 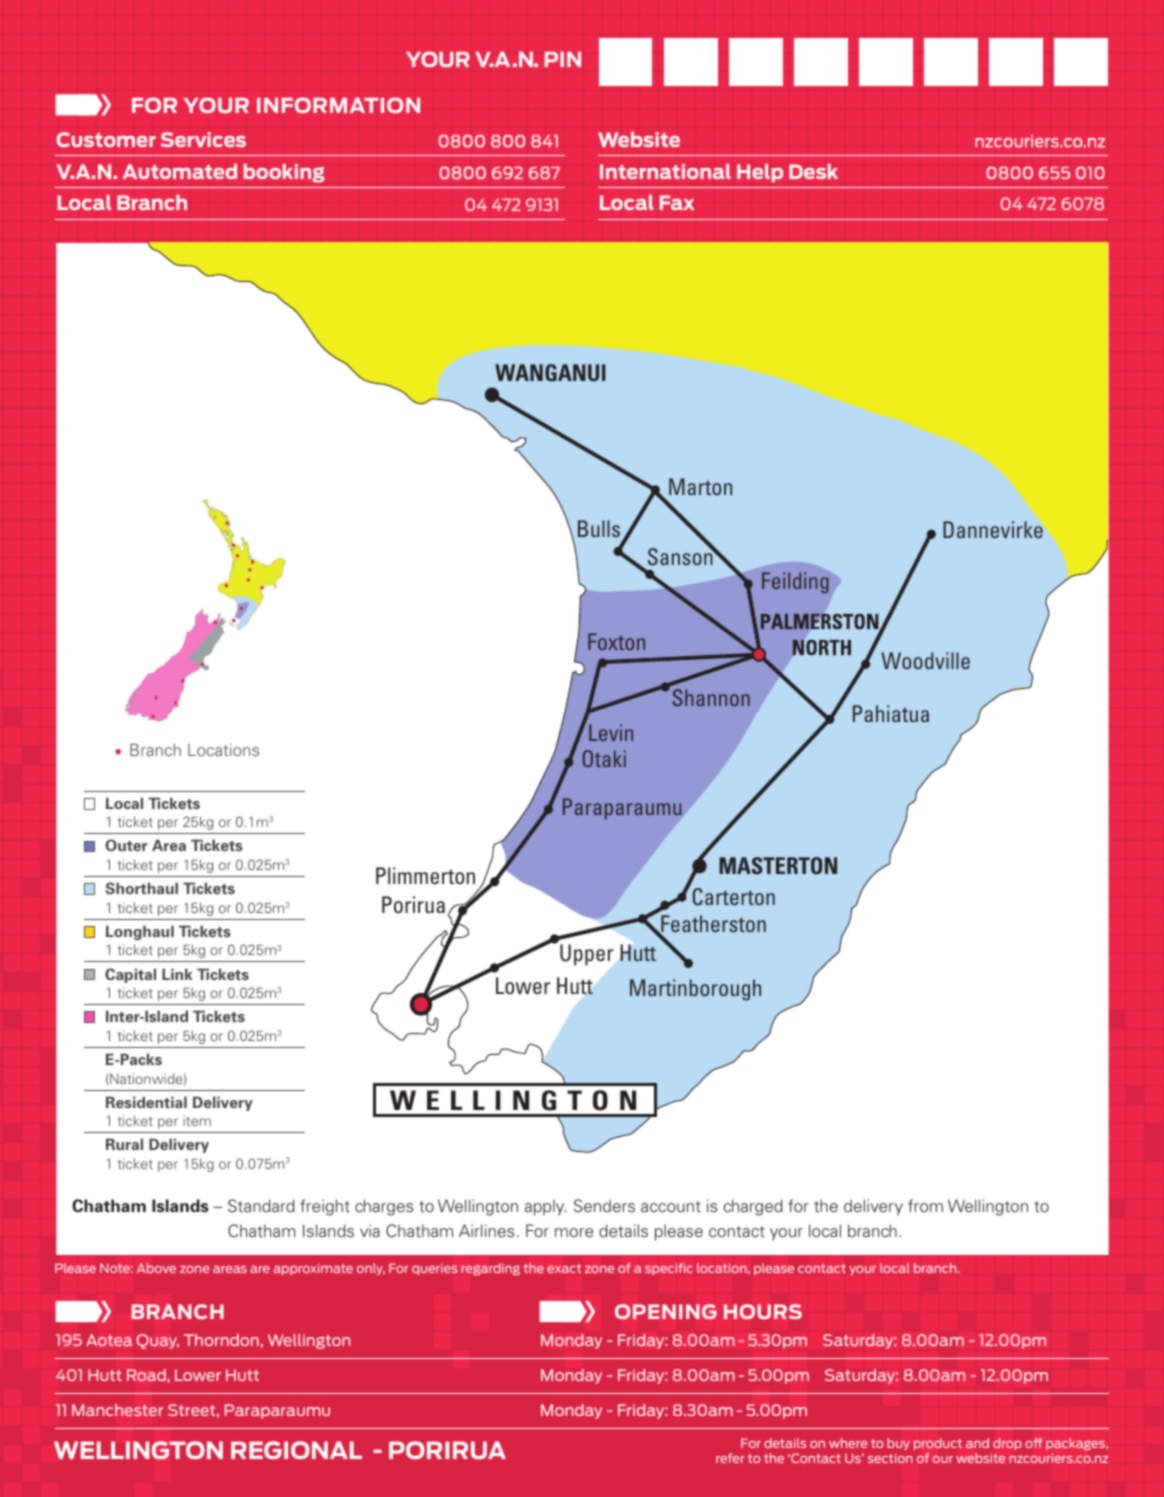 I want to click on Help, so click(x=760, y=173).
